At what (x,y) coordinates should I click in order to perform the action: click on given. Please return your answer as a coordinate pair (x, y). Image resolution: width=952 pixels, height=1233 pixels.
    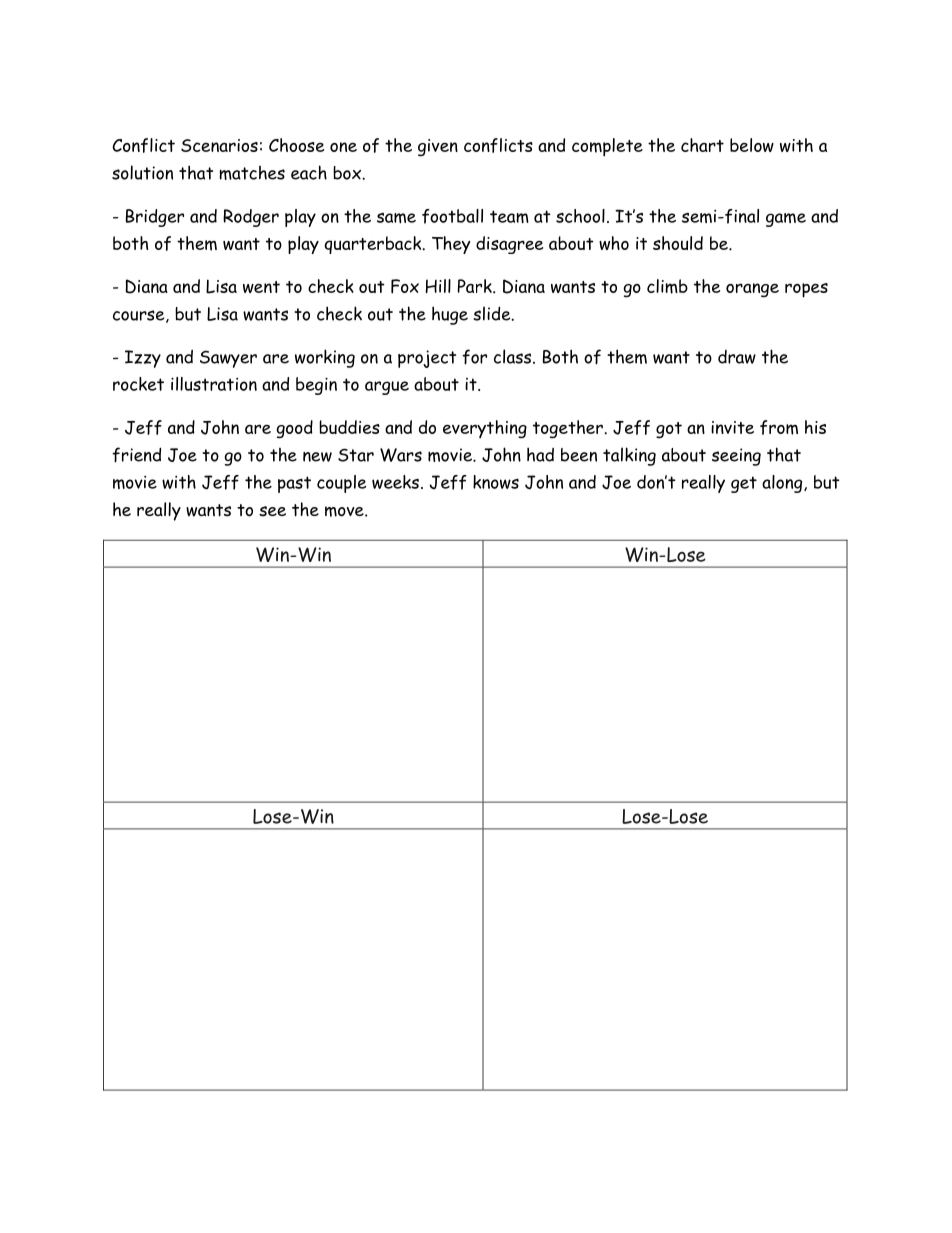
    Looking at the image, I should click on (438, 147).
